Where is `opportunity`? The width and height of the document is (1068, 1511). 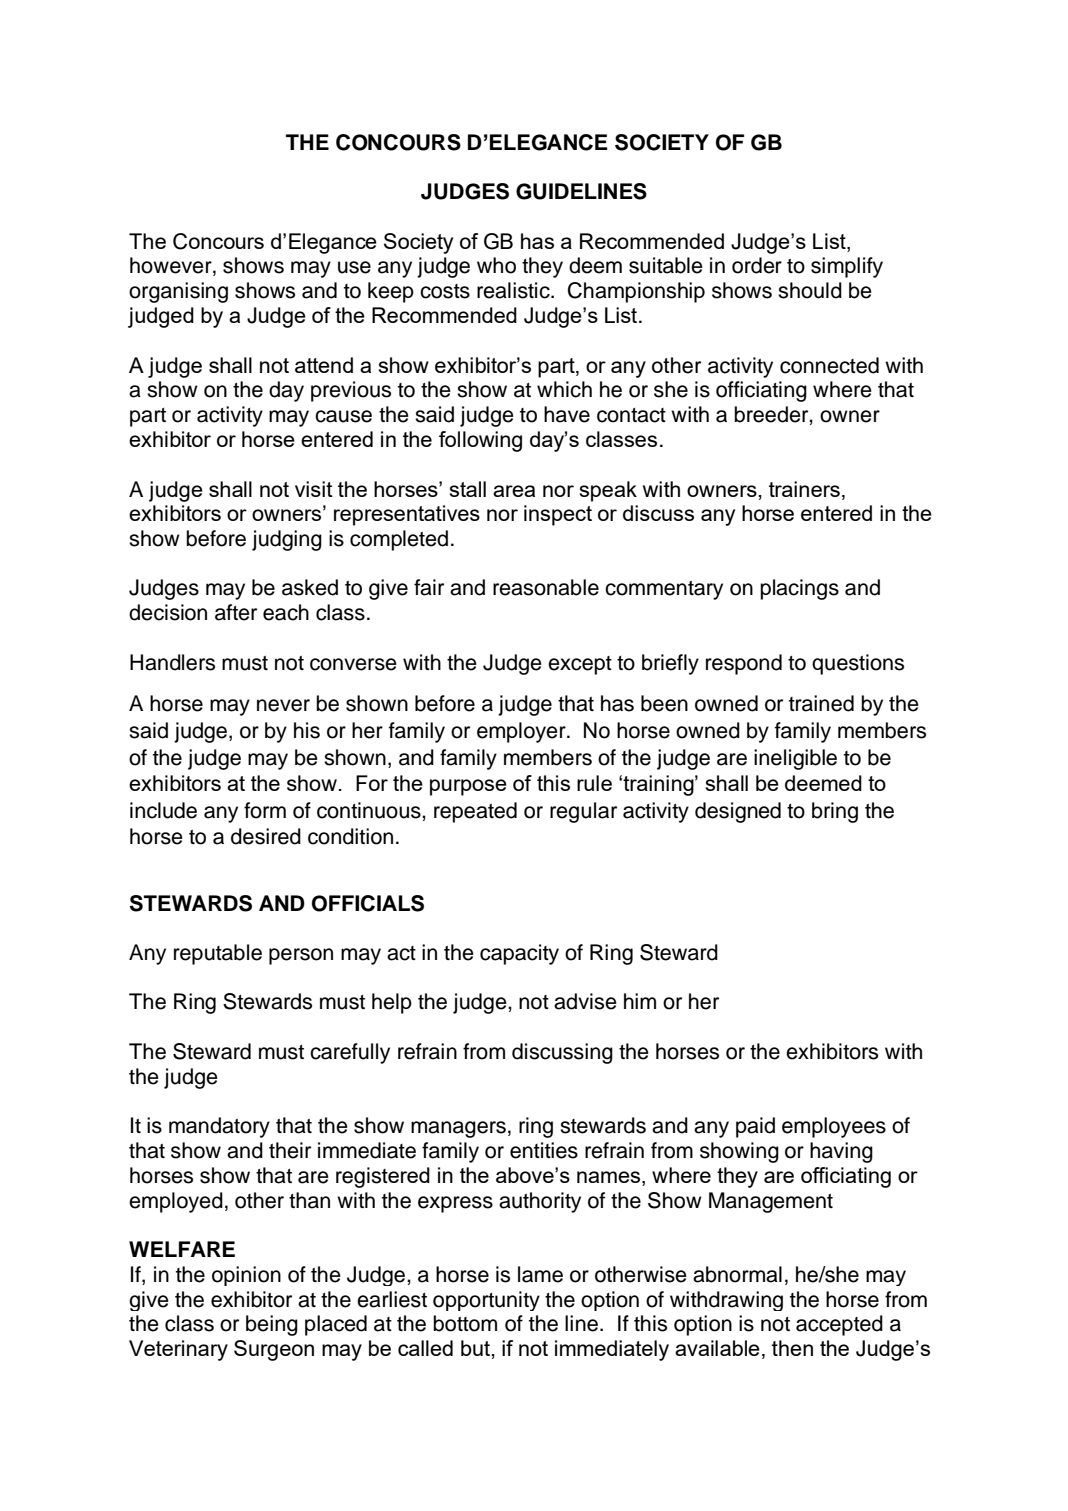
opportunity is located at coordinates (486, 1301).
